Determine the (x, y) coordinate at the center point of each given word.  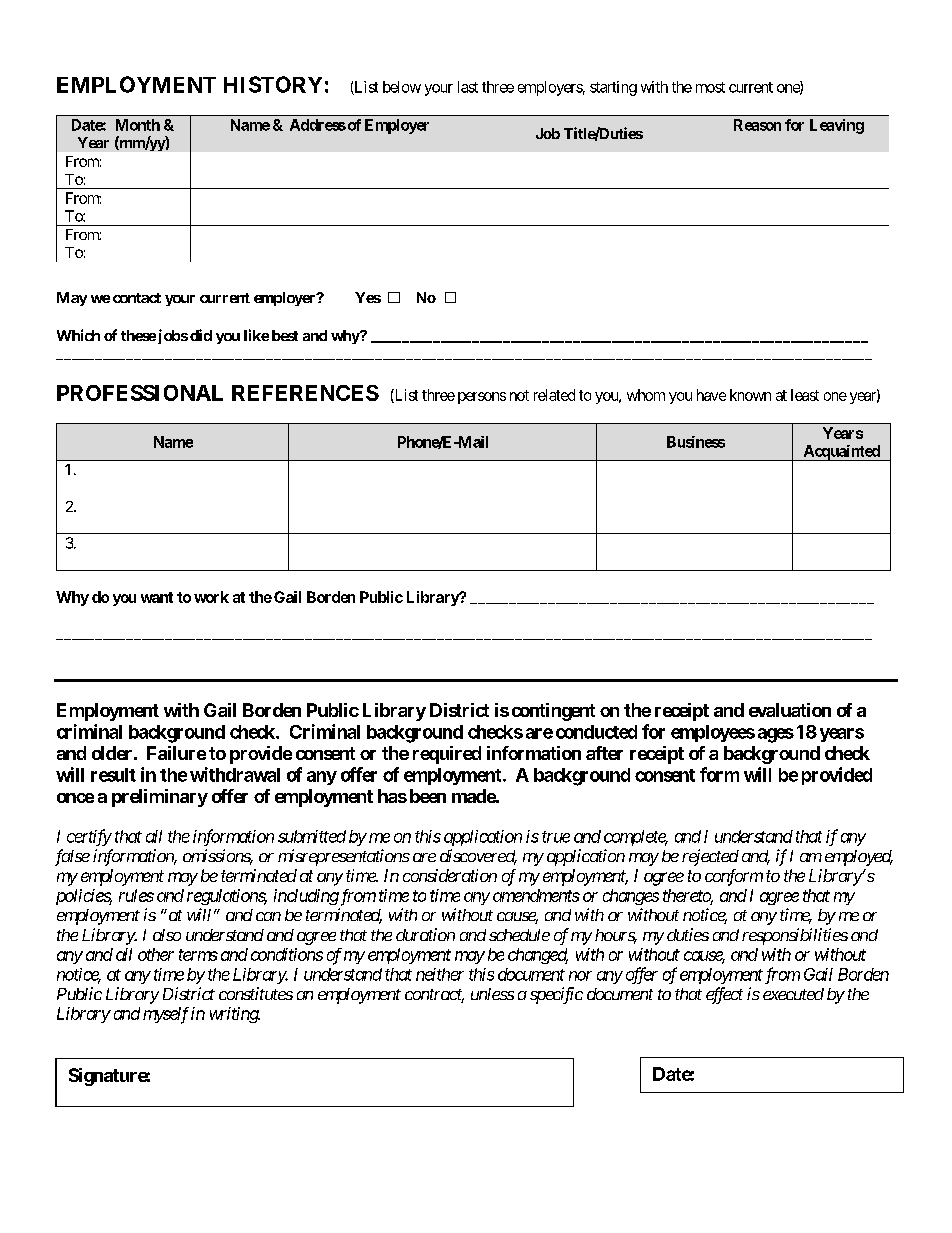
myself (166, 1015)
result (113, 775)
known (750, 395)
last (468, 87)
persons (482, 398)
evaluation (790, 710)
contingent (553, 712)
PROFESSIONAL (140, 393)
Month (138, 125)
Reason (757, 125)
